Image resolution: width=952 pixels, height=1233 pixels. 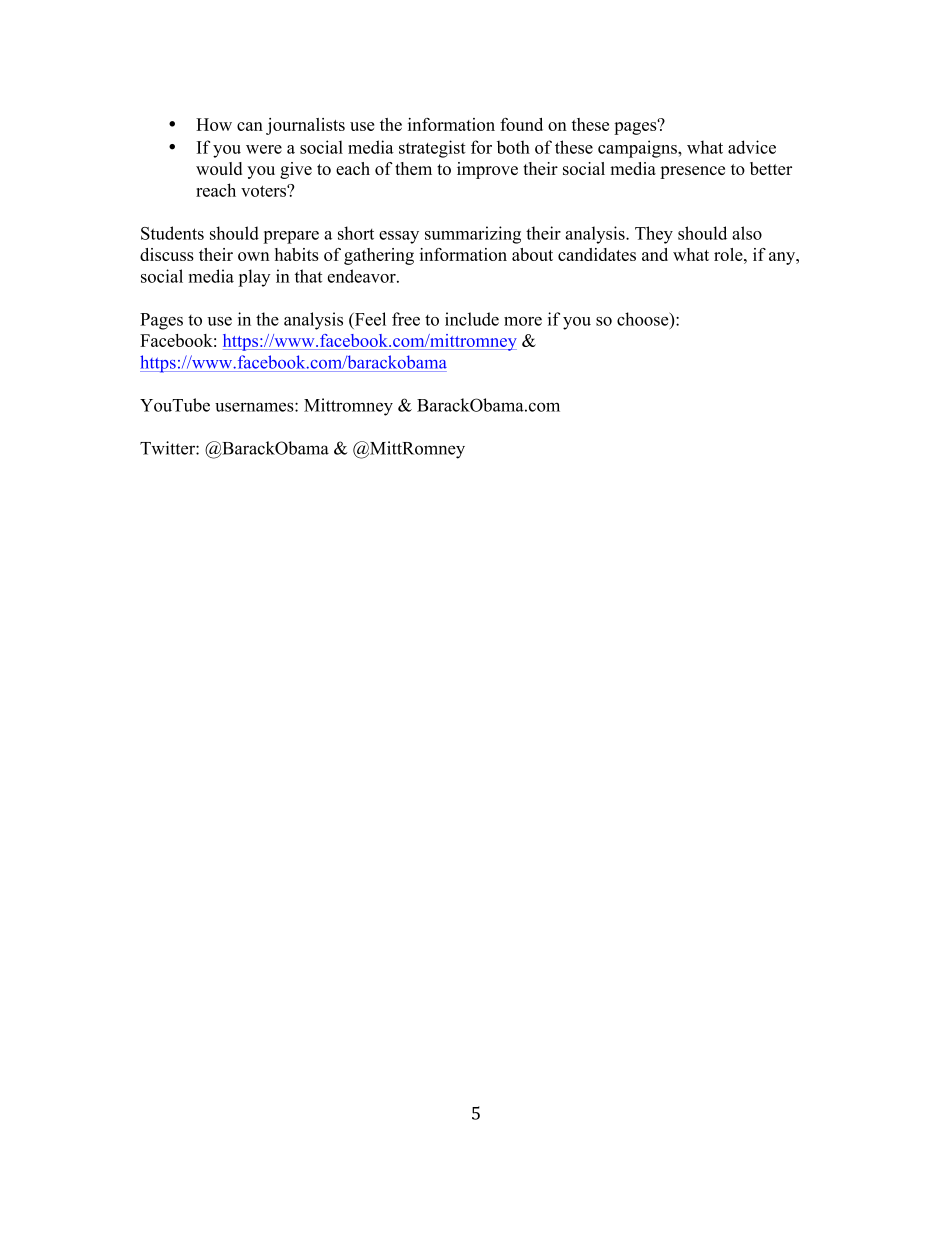 What do you see at coordinates (532, 254) in the image?
I see `about` at bounding box center [532, 254].
